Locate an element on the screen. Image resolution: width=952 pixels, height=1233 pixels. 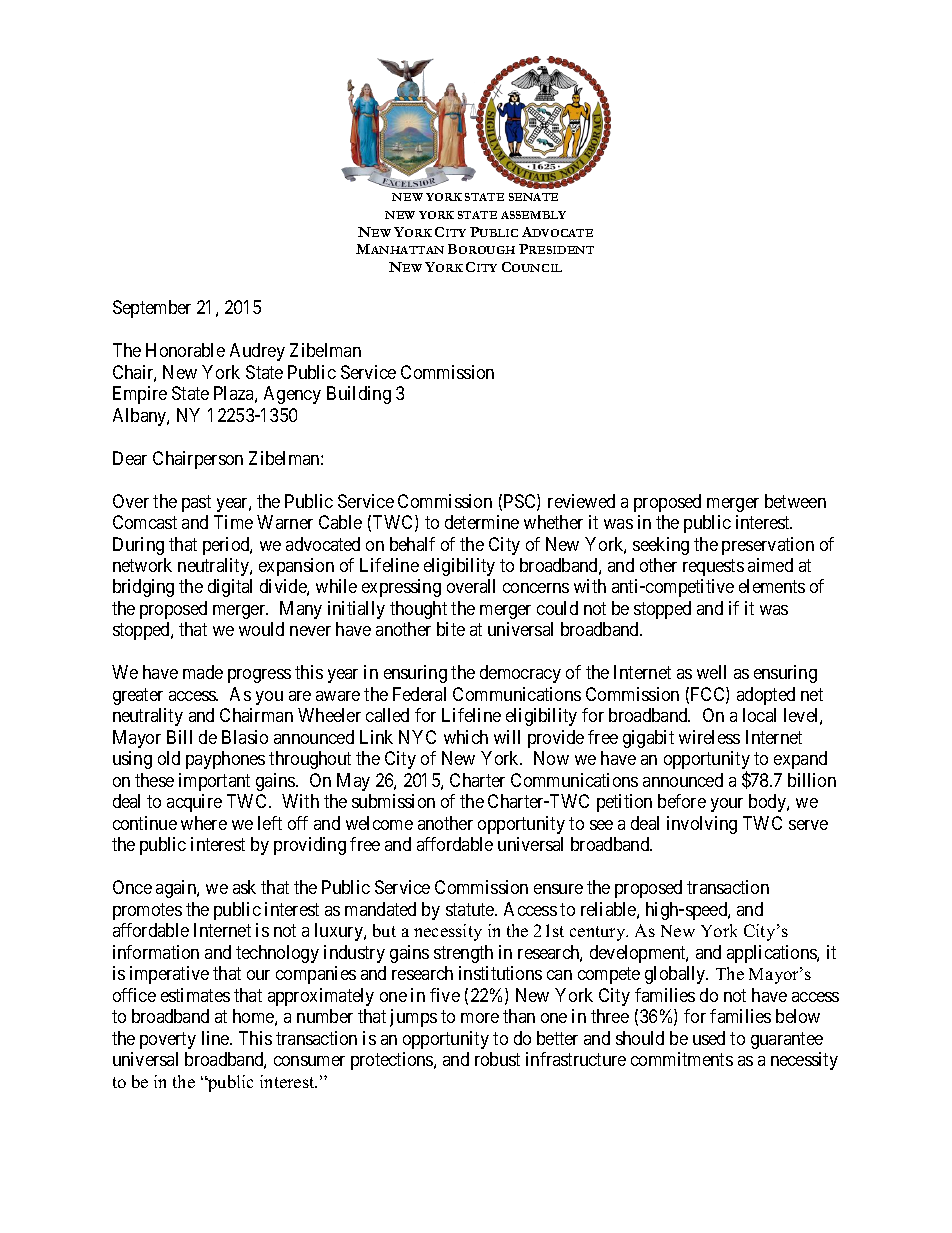
wireless is located at coordinates (709, 737).
